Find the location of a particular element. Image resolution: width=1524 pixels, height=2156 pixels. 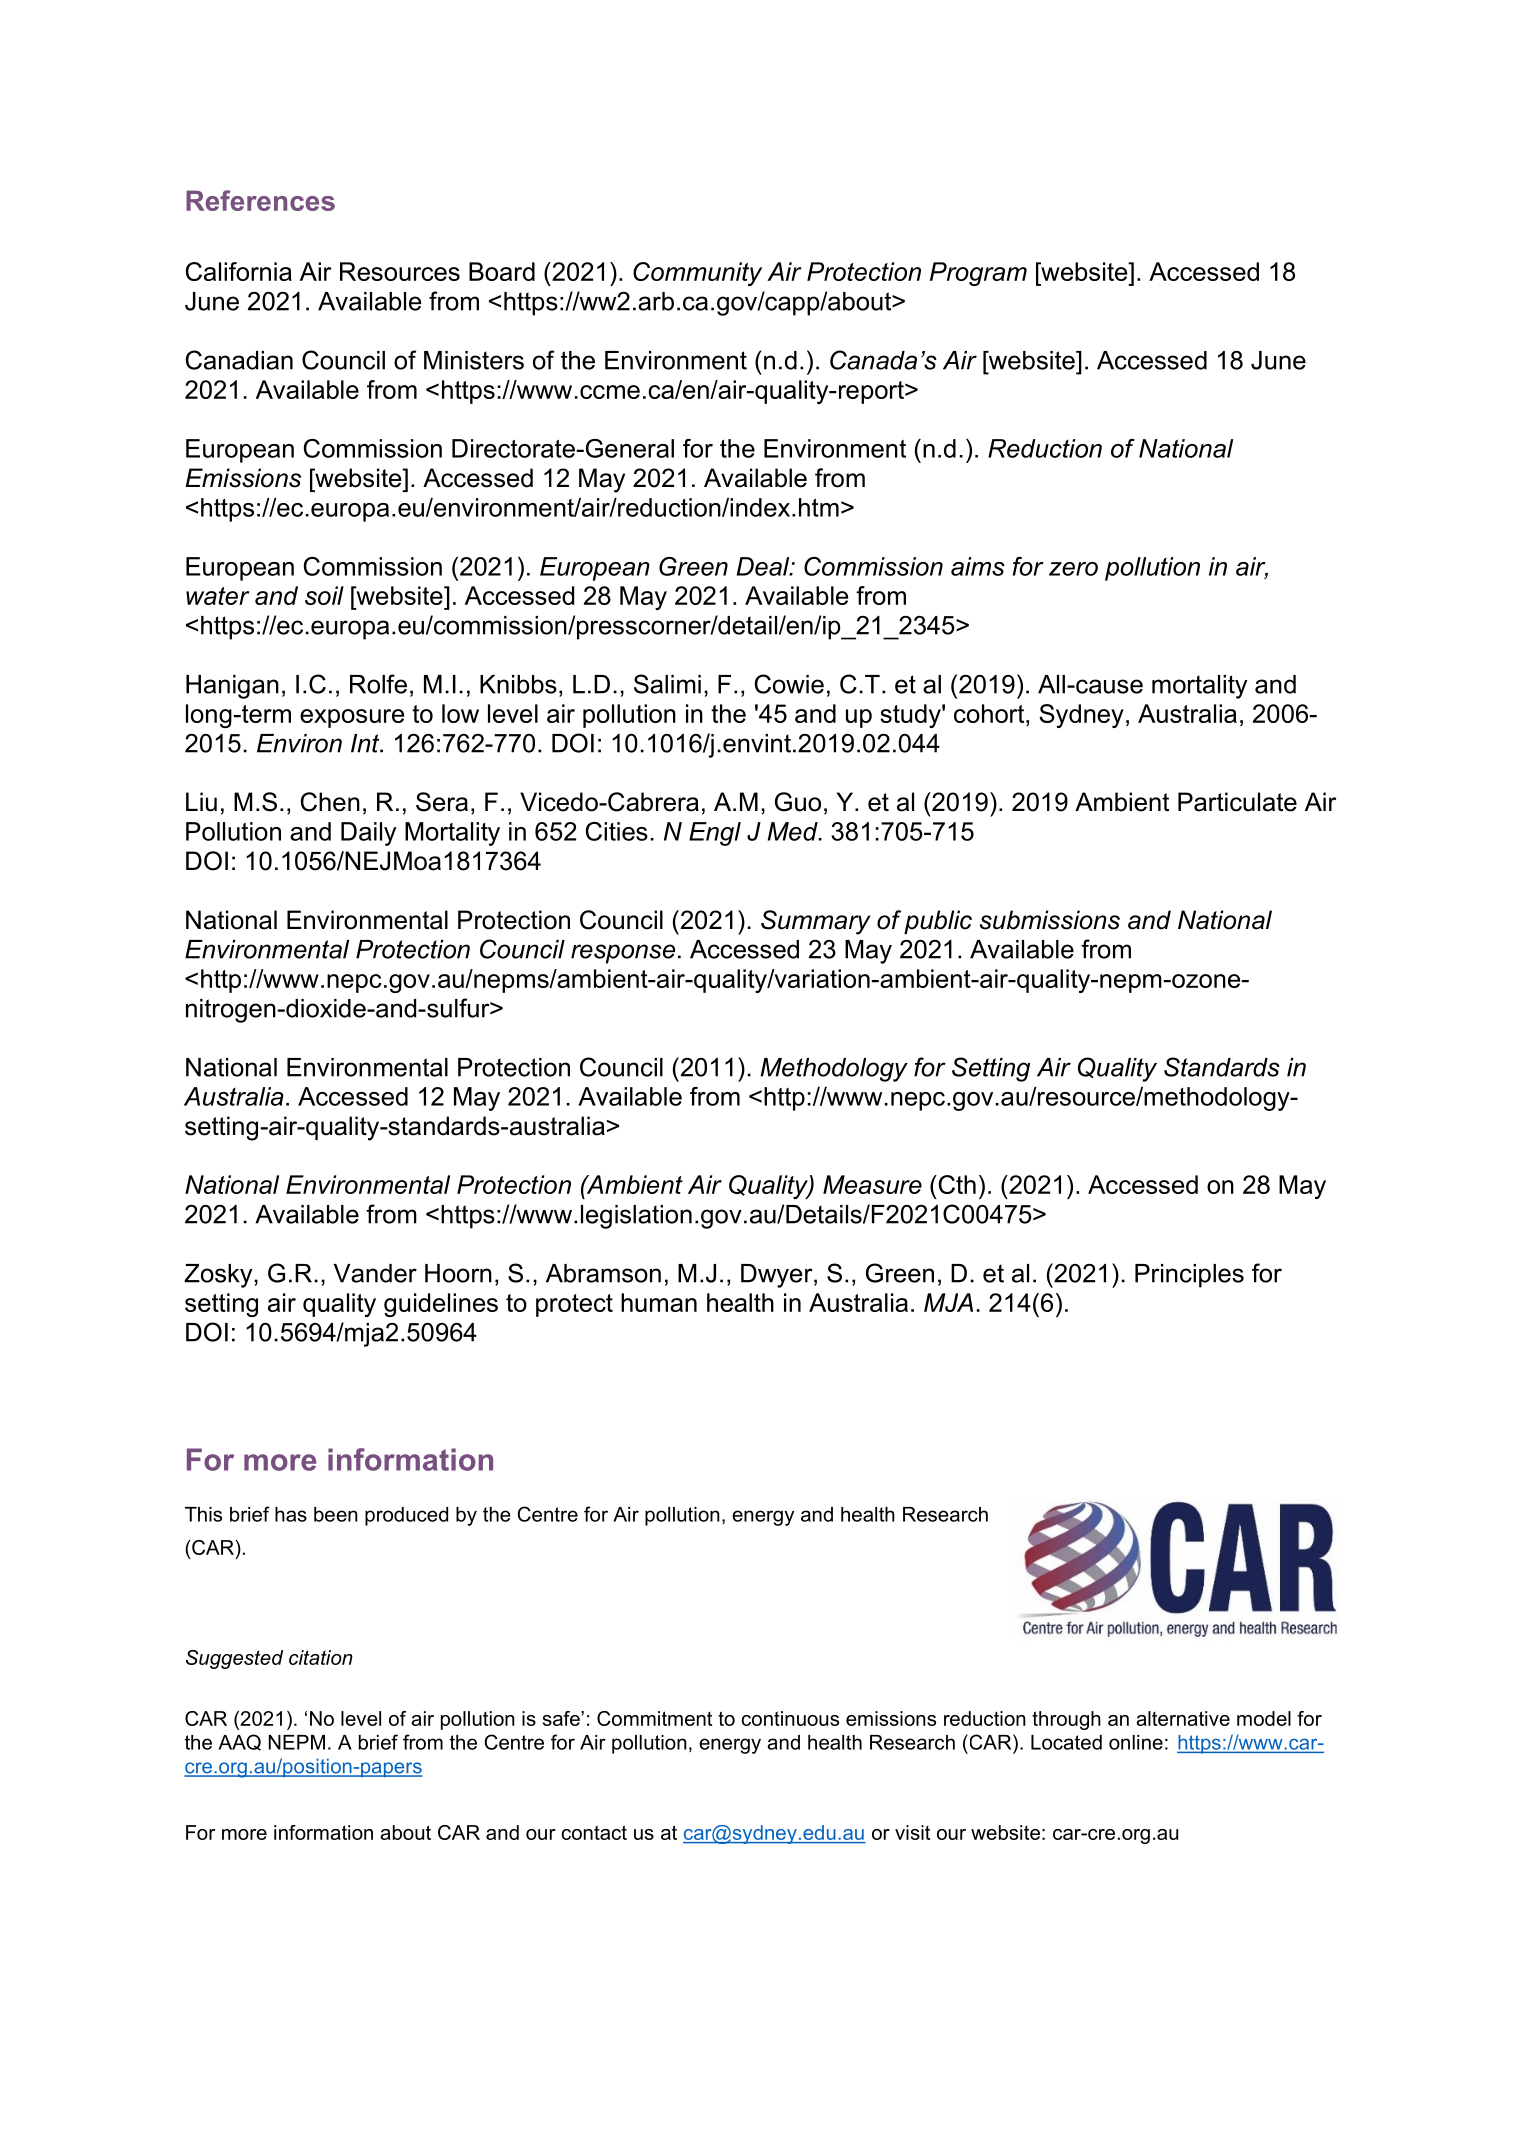

response is located at coordinates (623, 954).
